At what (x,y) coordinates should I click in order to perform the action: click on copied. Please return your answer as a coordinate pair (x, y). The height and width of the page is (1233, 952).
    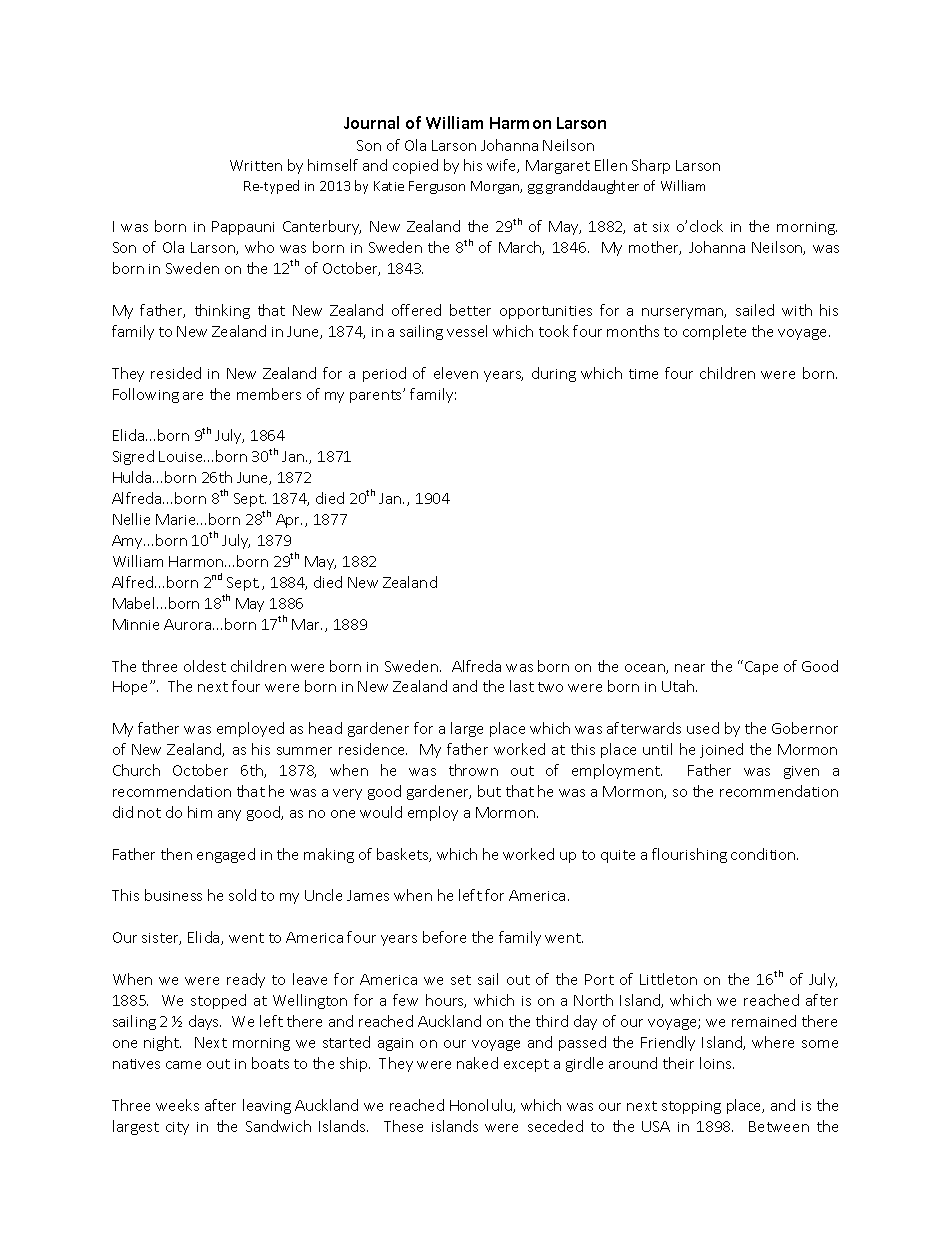
    Looking at the image, I should click on (415, 166).
